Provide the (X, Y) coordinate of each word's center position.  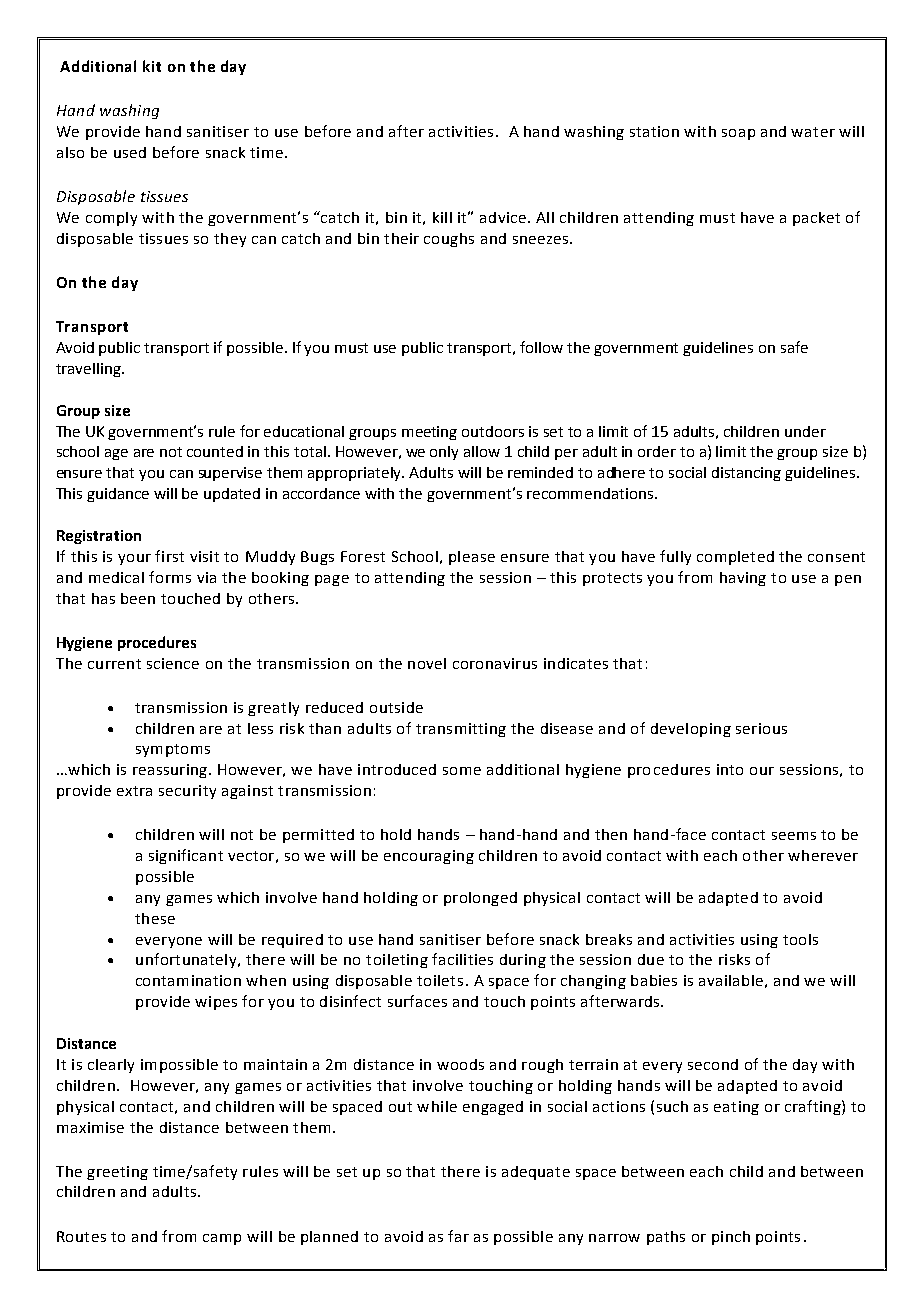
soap (738, 134)
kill (442, 217)
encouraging (429, 857)
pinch (731, 1238)
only (444, 453)
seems (794, 836)
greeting (117, 1173)
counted (215, 451)
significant (186, 856)
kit (152, 66)
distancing (746, 474)
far (458, 1236)
